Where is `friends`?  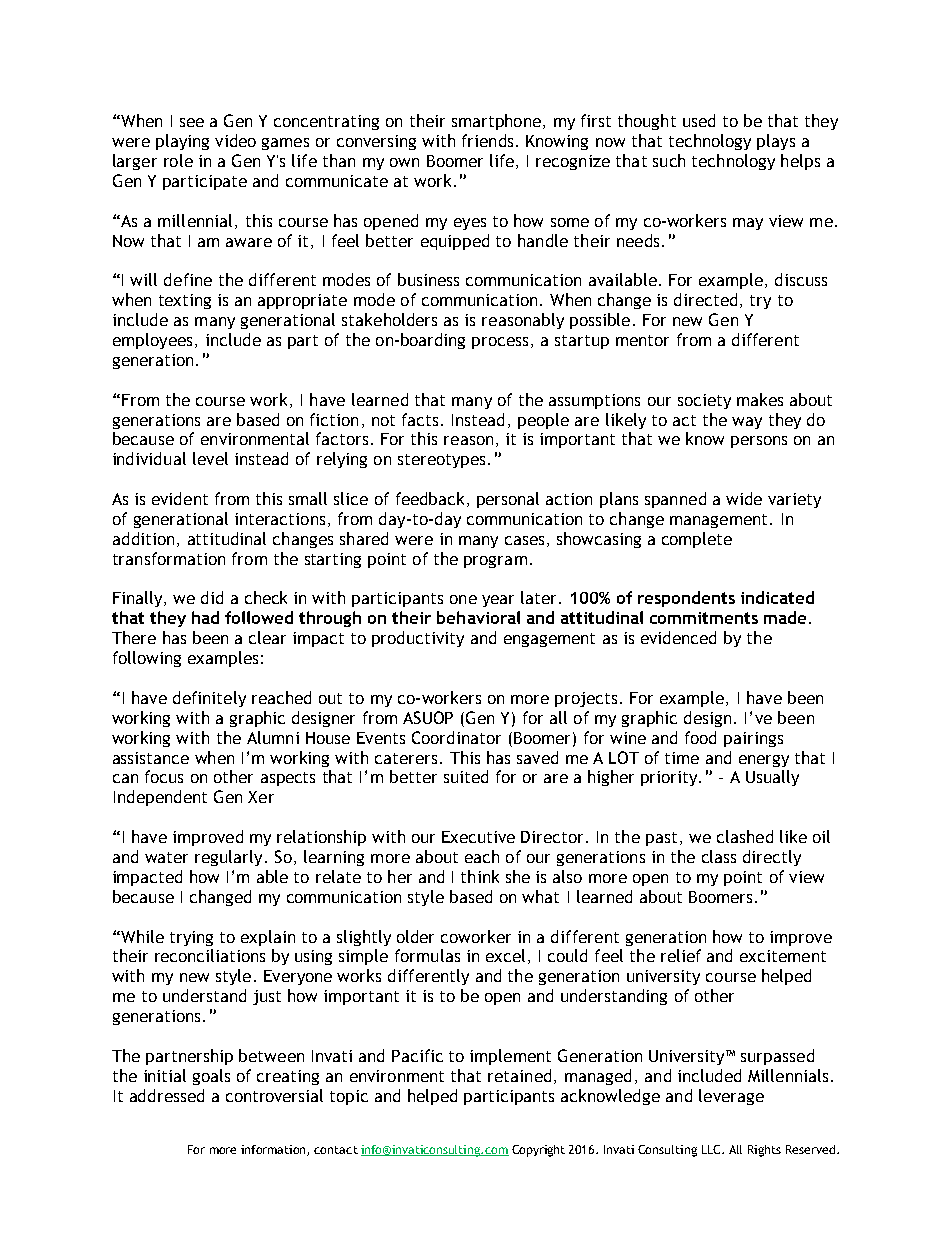
friends is located at coordinates (487, 140).
